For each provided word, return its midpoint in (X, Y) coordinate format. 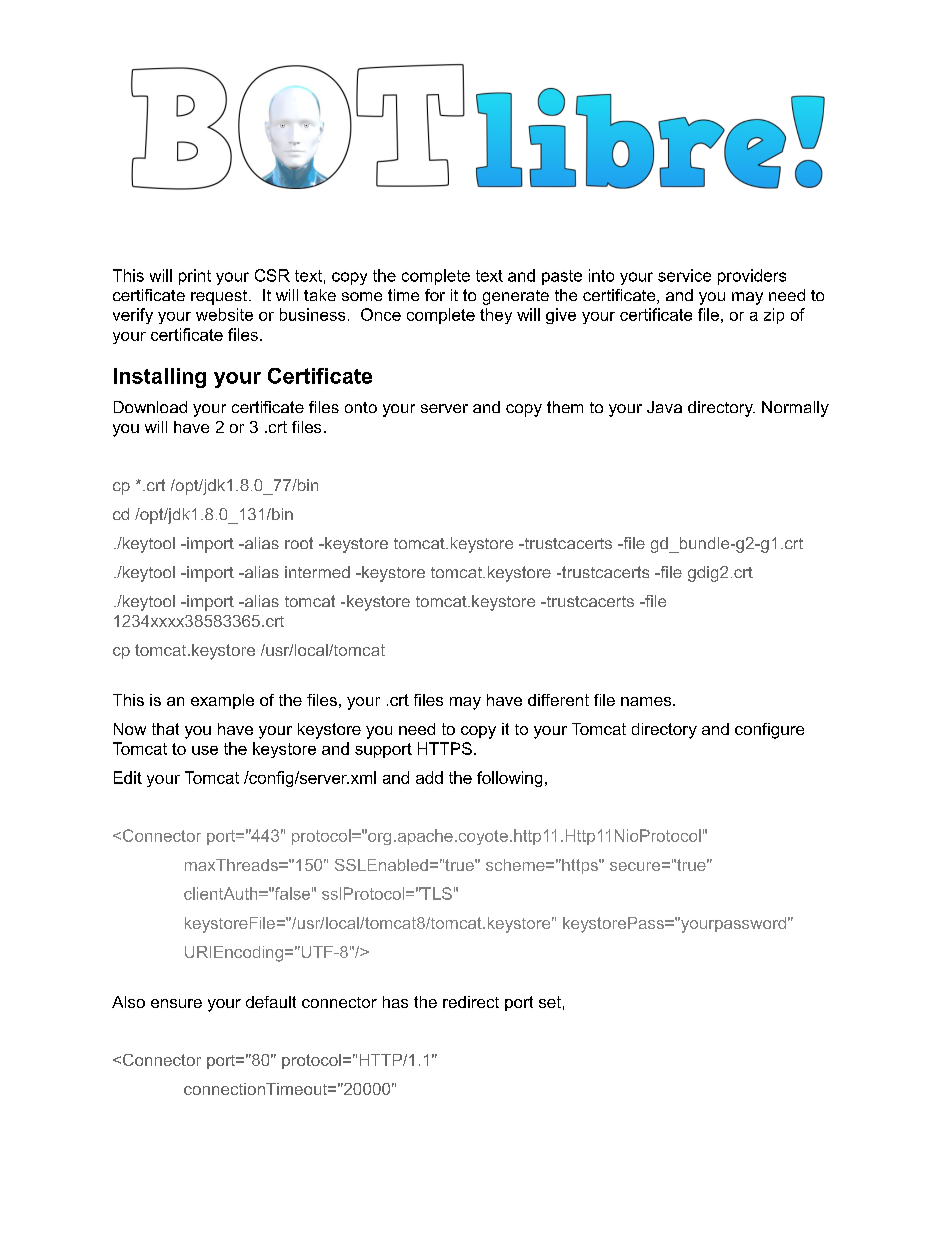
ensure (176, 1003)
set (550, 1002)
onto (361, 407)
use (205, 750)
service (684, 275)
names (647, 701)
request (219, 297)
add (429, 777)
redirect (471, 1002)
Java (664, 407)
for (435, 295)
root (299, 543)
